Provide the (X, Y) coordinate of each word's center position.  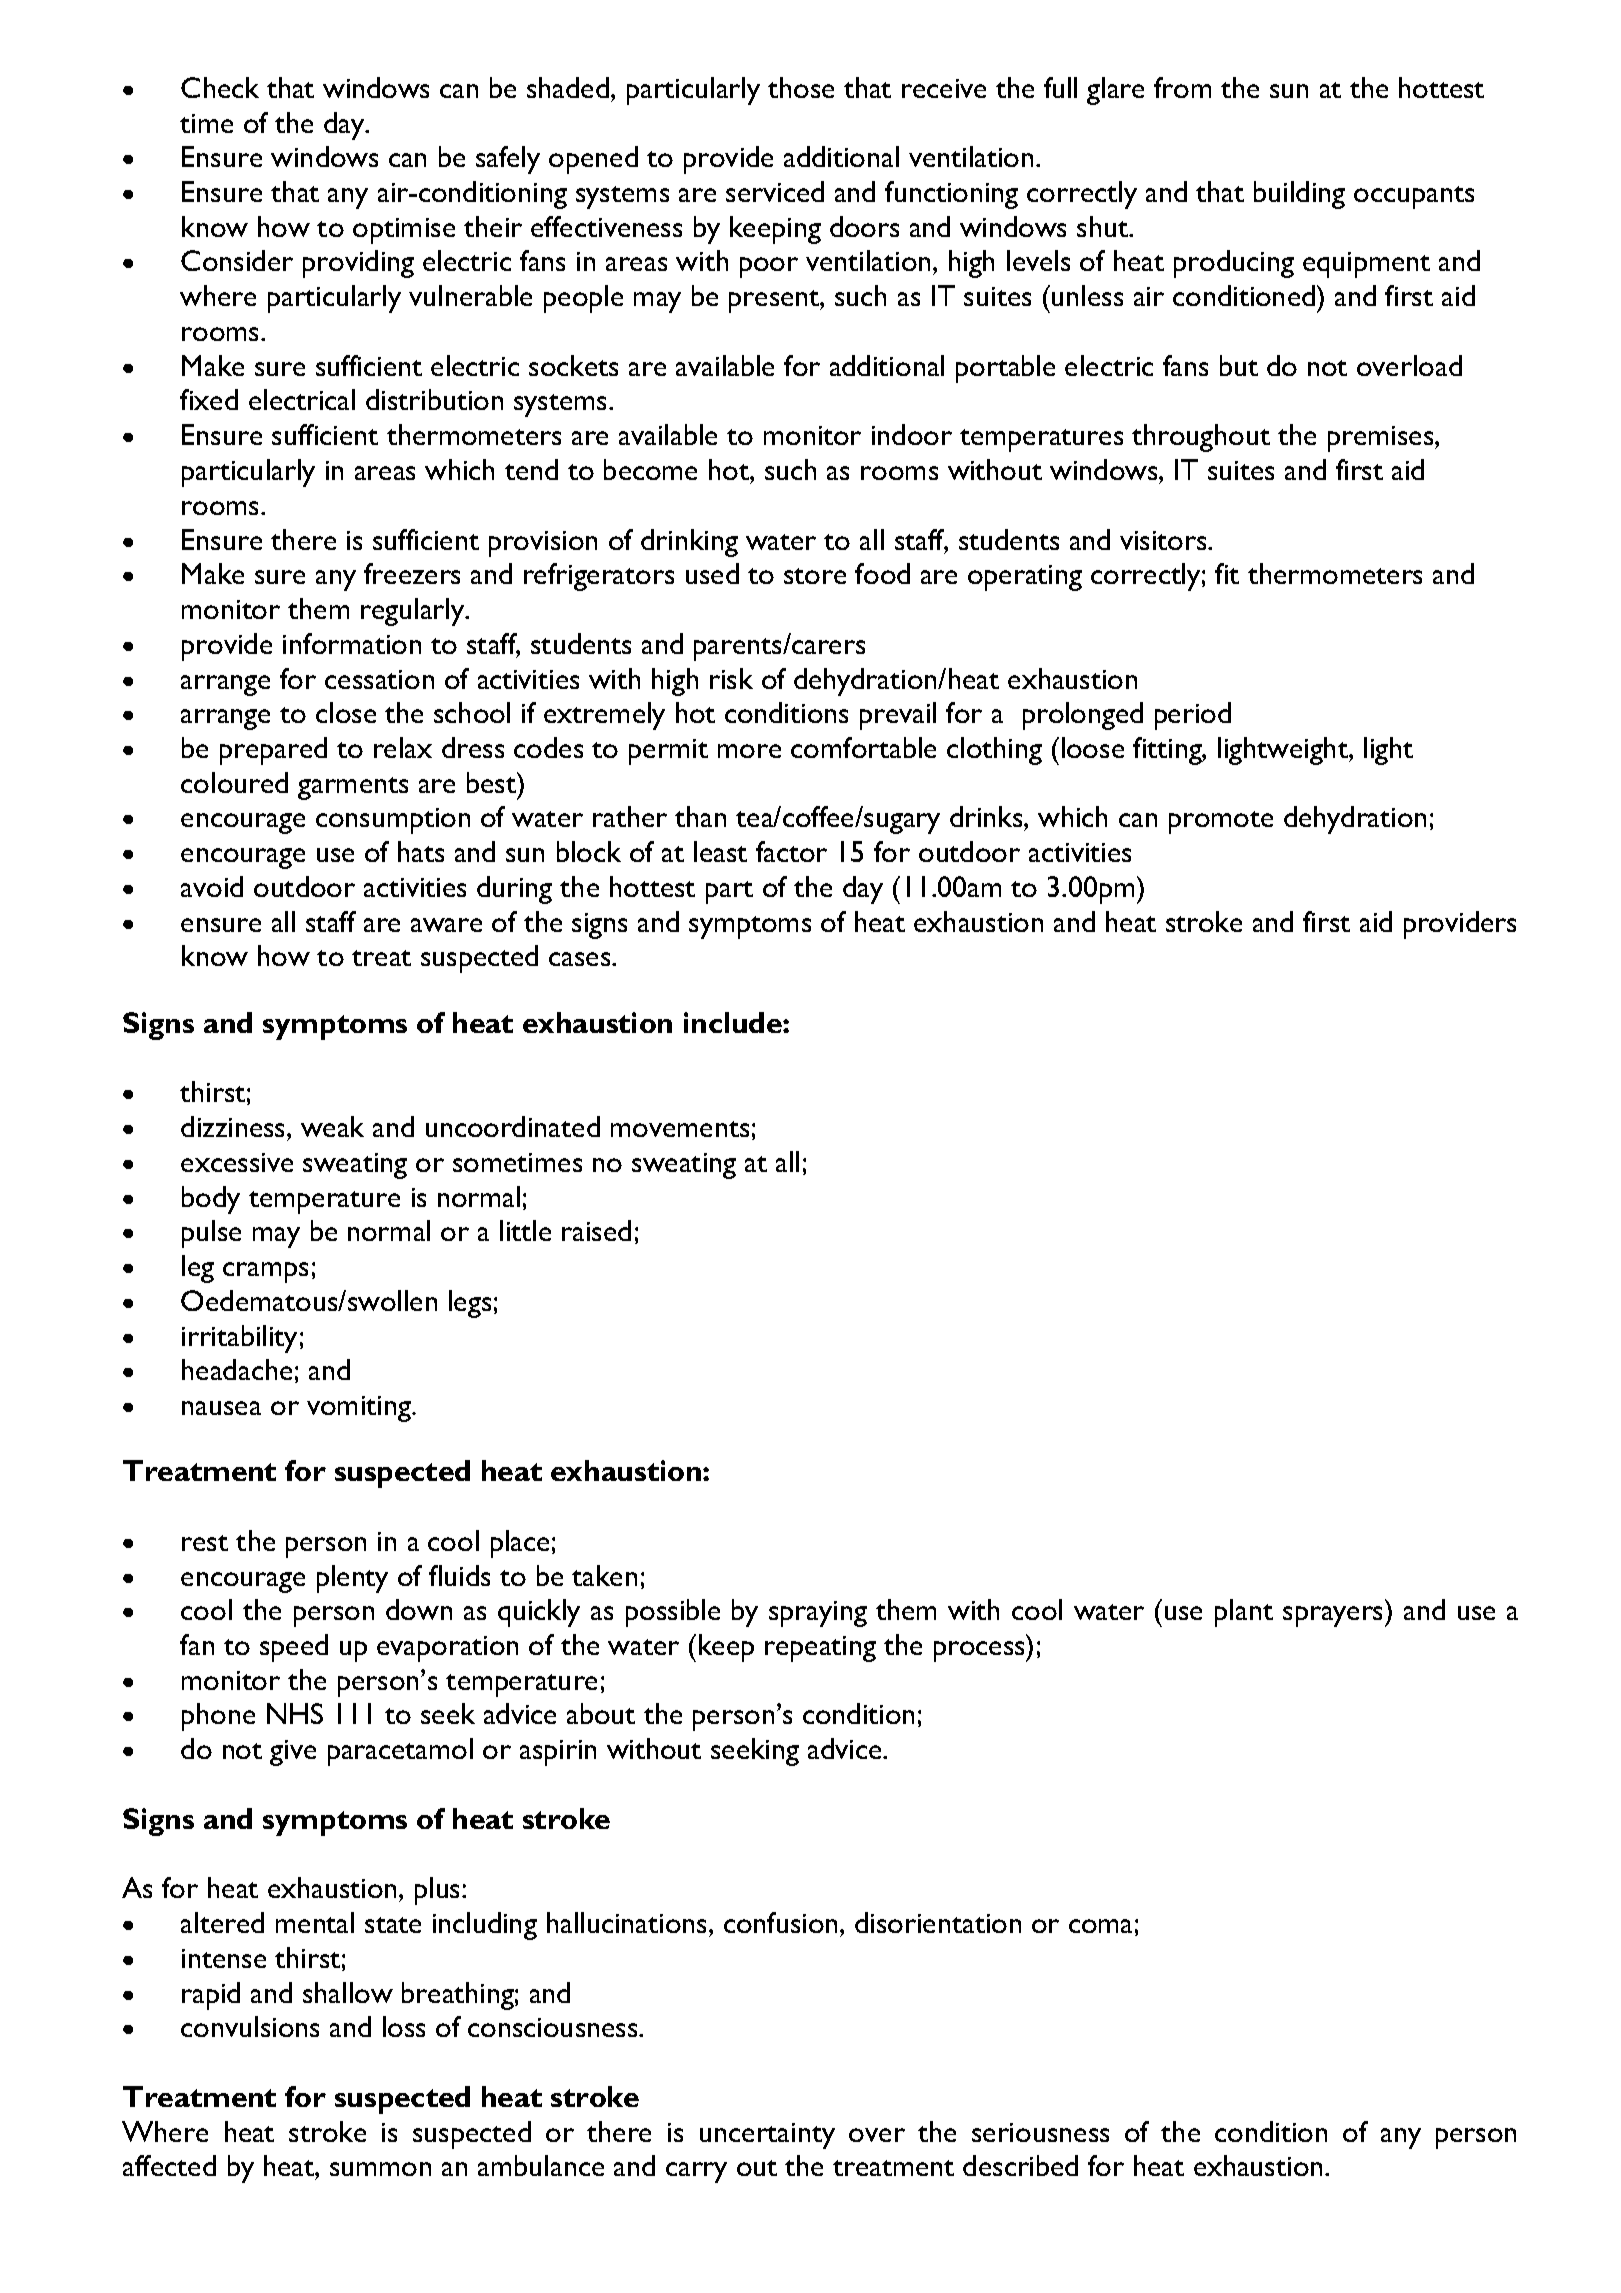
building (1299, 195)
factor (791, 851)
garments (353, 788)
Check (220, 87)
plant (1244, 1613)
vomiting (360, 1409)
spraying (818, 1614)
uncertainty (767, 2136)
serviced (775, 191)
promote (1221, 822)
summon (380, 2169)
